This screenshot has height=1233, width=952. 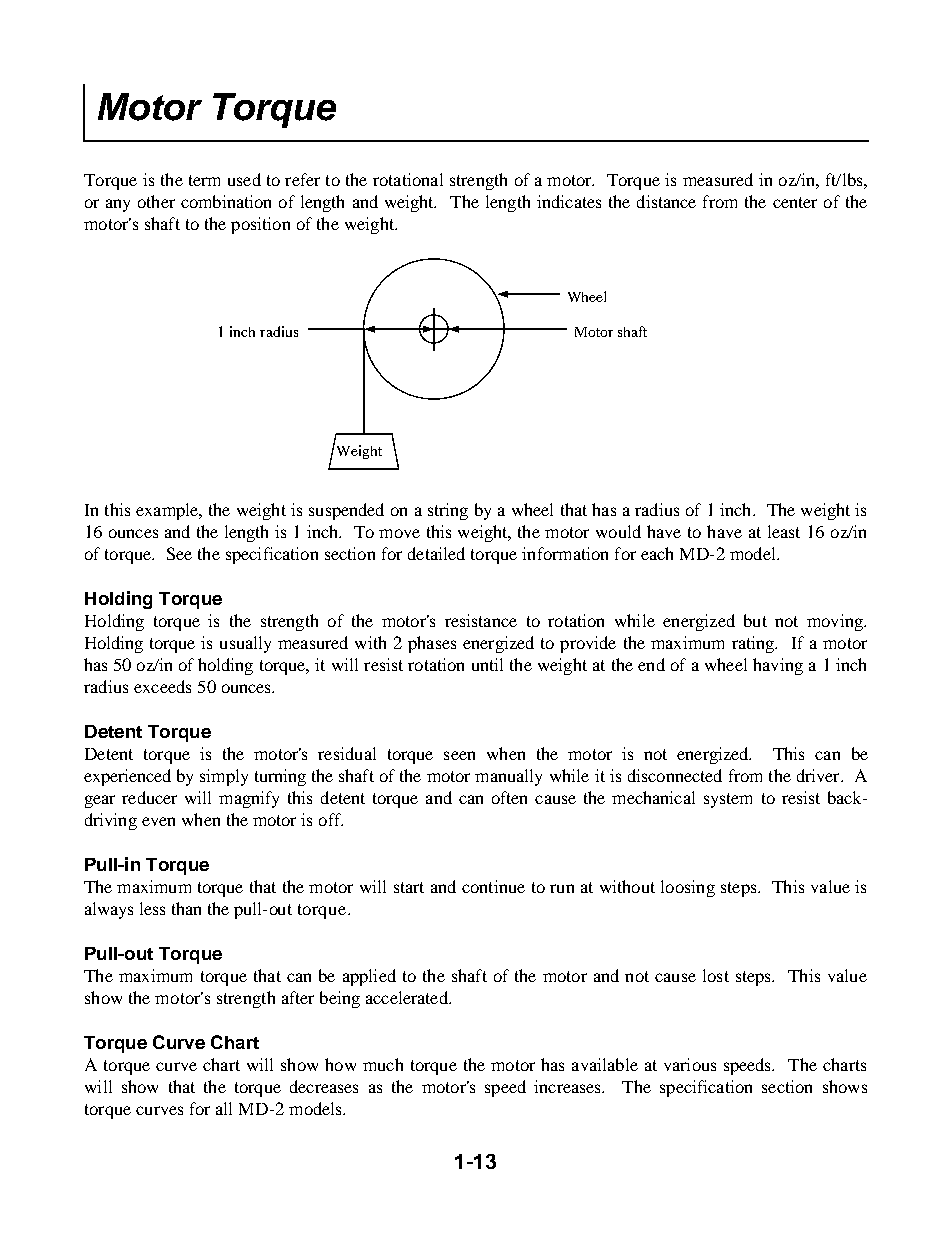 I want to click on indicates, so click(x=569, y=201).
